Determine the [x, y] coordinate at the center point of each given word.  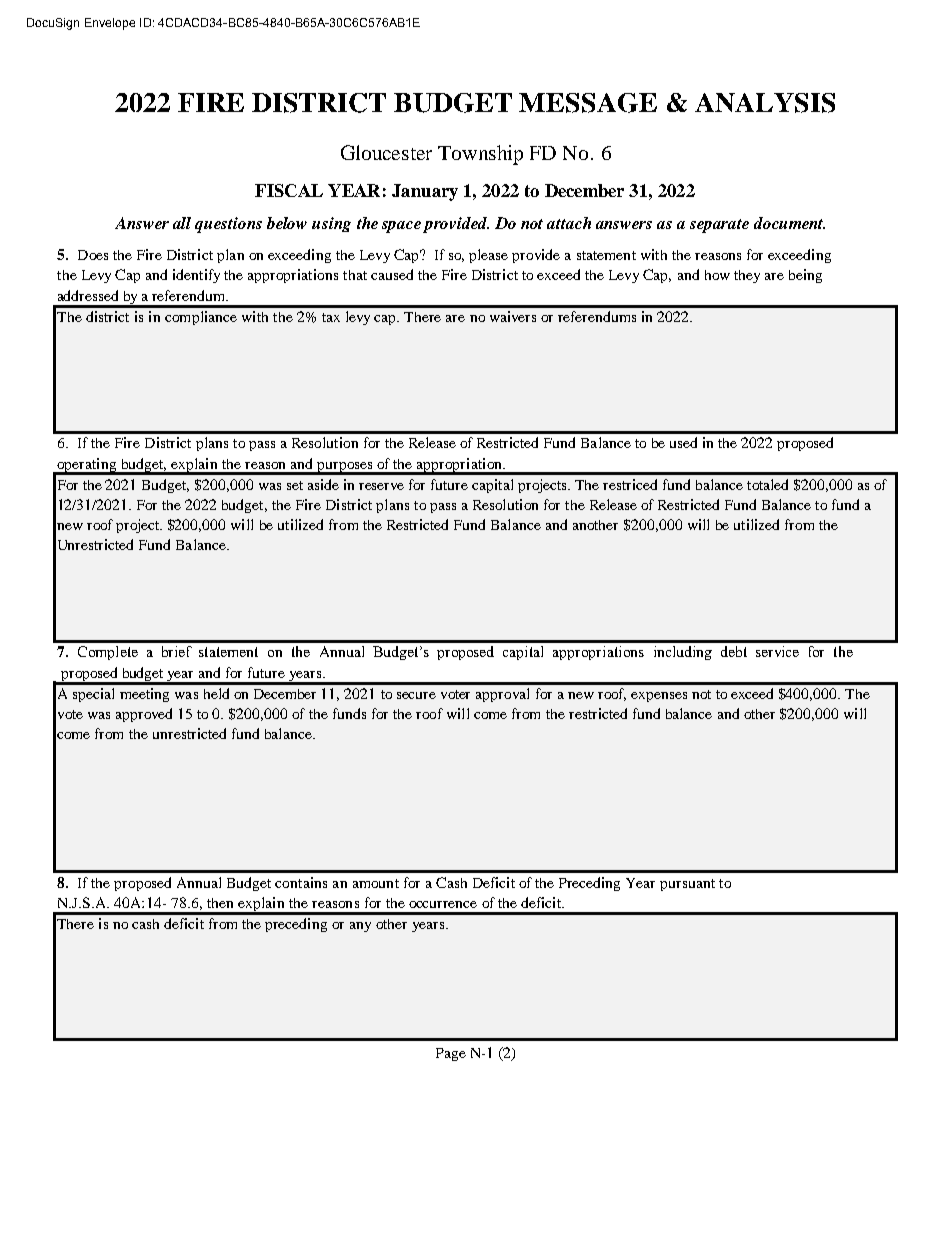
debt [734, 651]
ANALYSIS [765, 103]
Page [451, 1054]
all [182, 223]
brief [177, 651]
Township [480, 155]
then [220, 903]
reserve [381, 486]
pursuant [687, 885]
